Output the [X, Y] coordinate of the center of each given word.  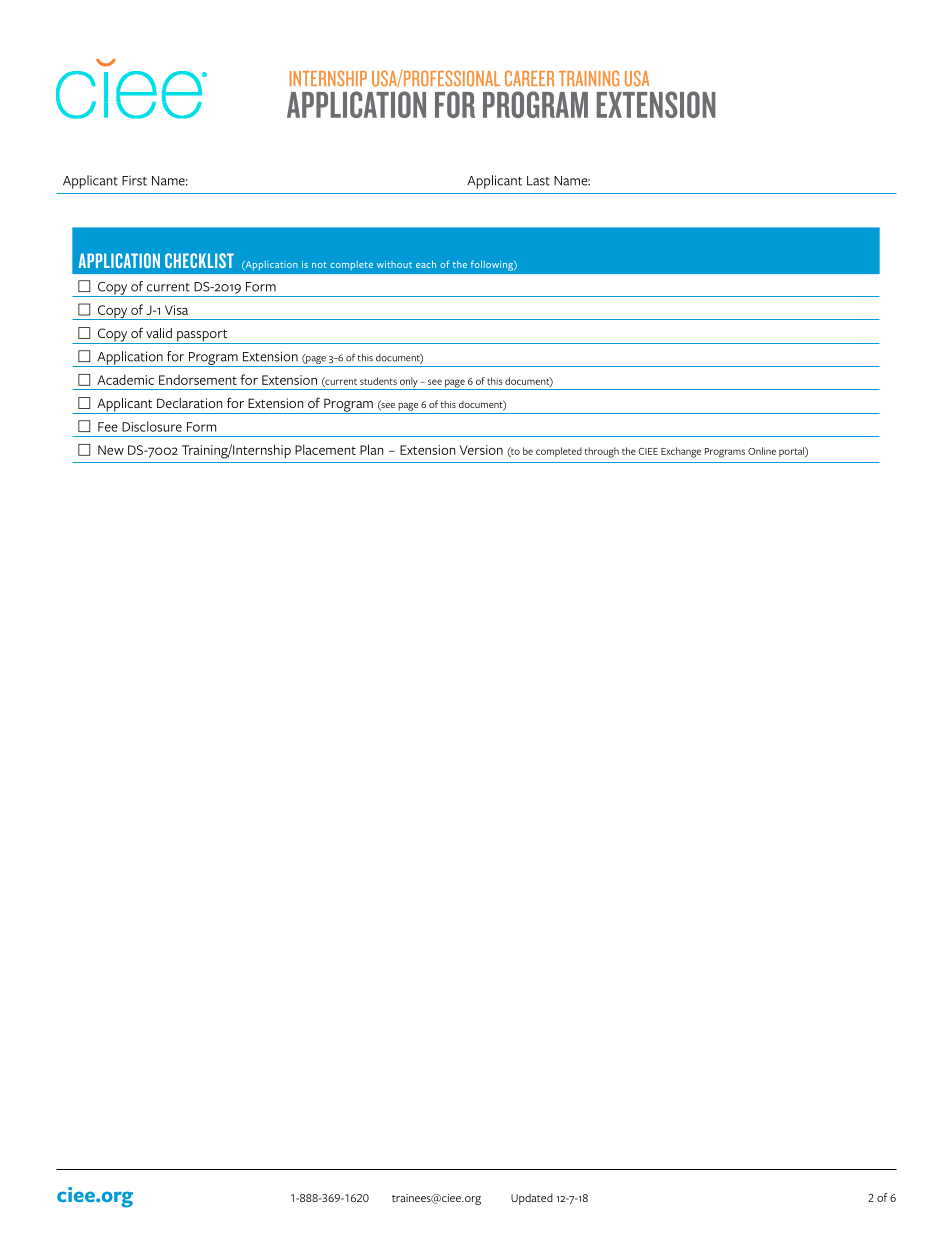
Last [538, 181]
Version [481, 450]
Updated [532, 1199]
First [134, 181]
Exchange [681, 452]
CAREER [530, 78]
